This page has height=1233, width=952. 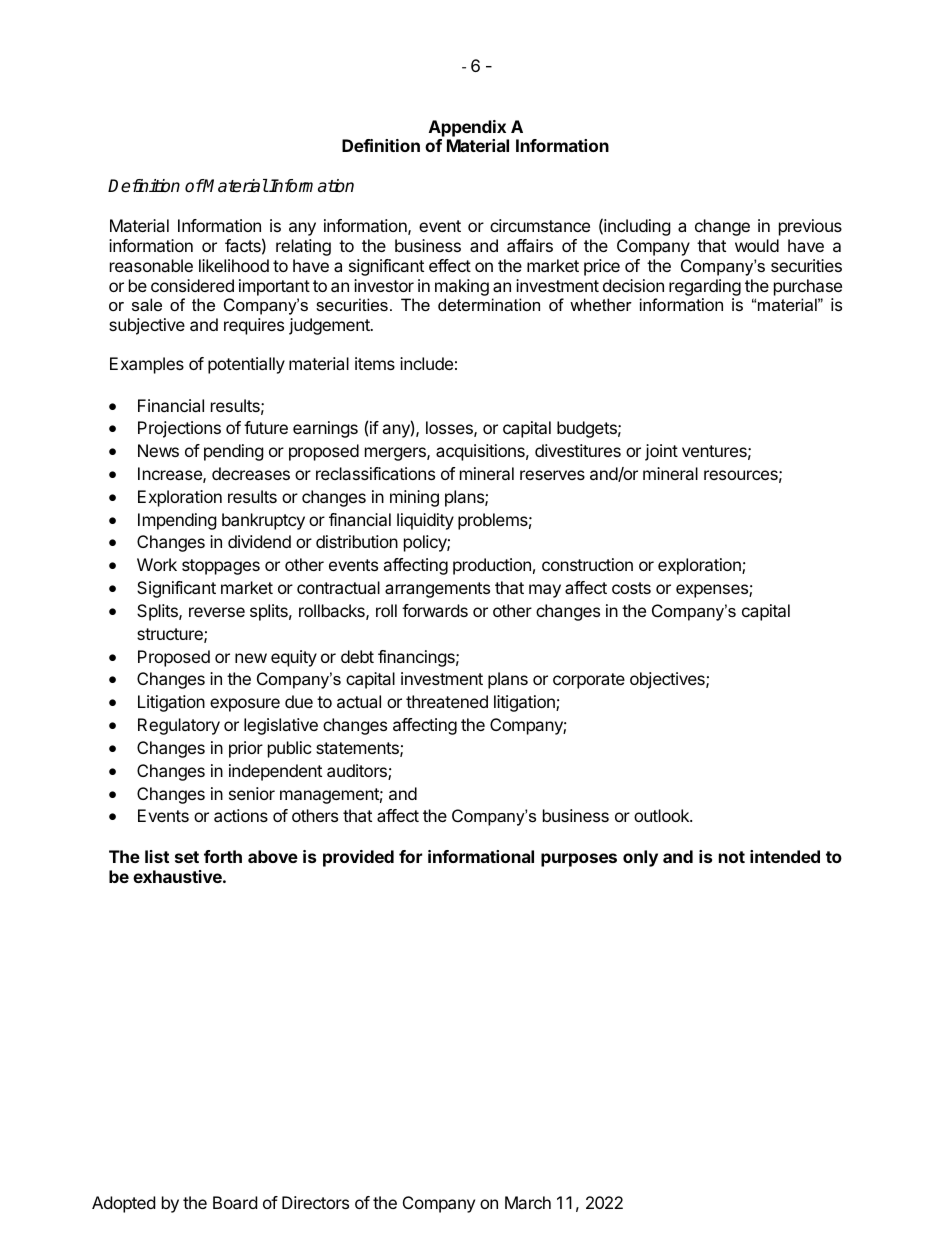 I want to click on Projections, so click(x=179, y=429).
